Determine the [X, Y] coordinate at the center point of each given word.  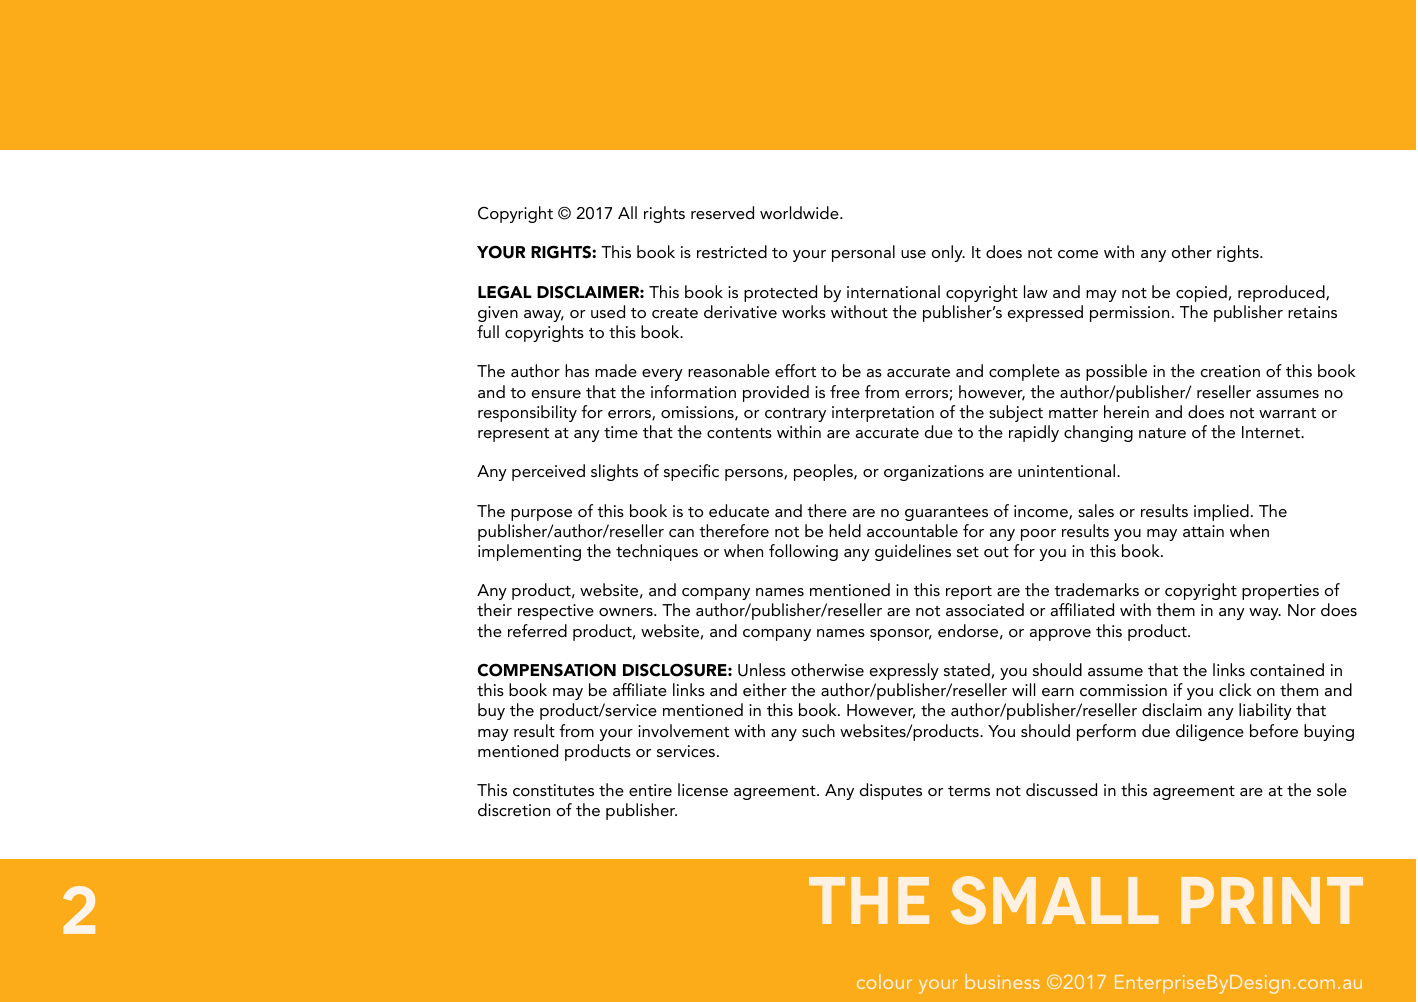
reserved [722, 212]
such [818, 730]
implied [1221, 512]
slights [614, 472]
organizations [934, 473]
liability [1265, 711]
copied [1201, 293]
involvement [683, 730]
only [948, 253]
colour [884, 981]
